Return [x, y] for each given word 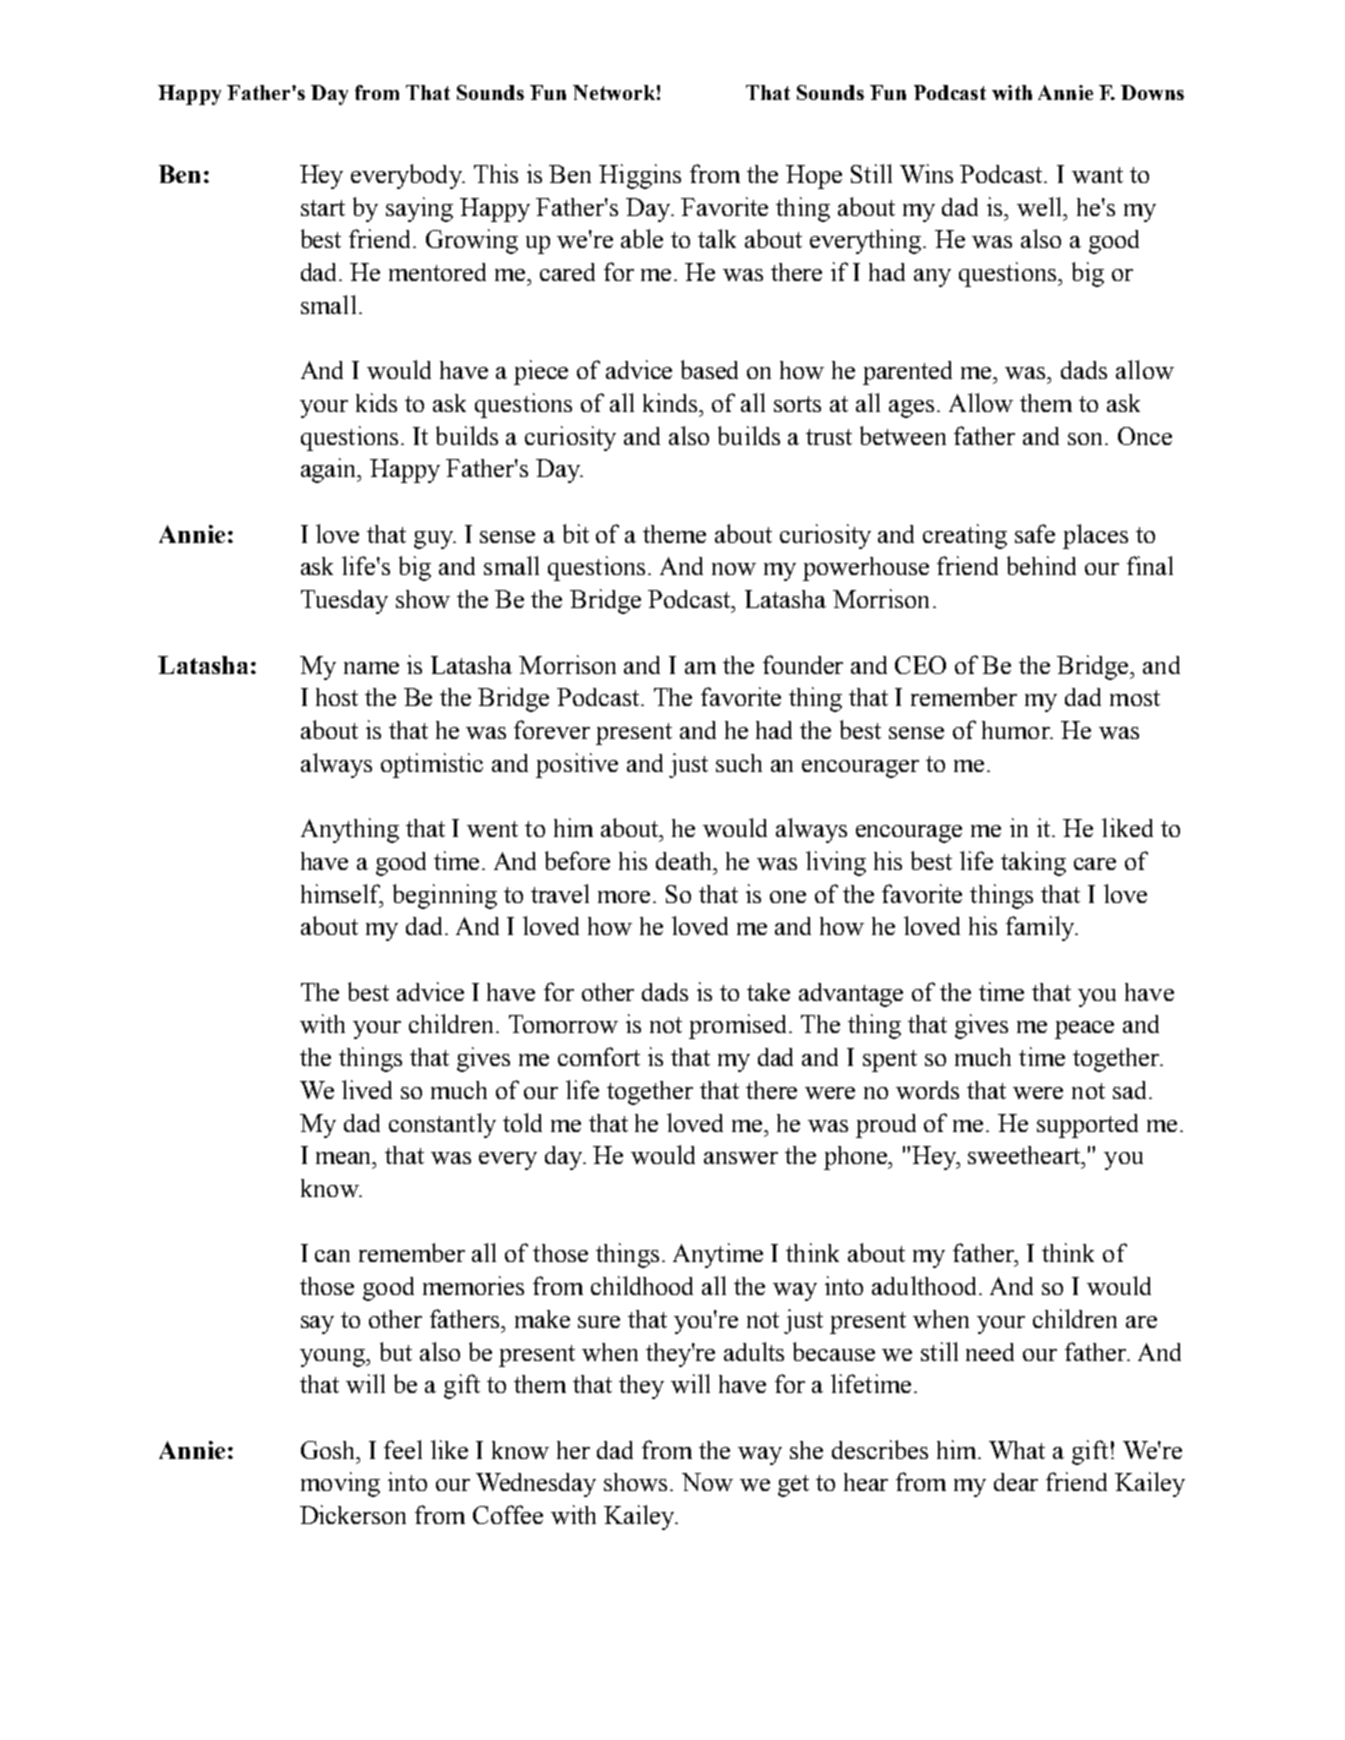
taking [1033, 863]
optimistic [432, 765]
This [496, 173]
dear [1016, 1482]
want [1097, 175]
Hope [814, 177]
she [806, 1450]
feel [403, 1449]
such [739, 763]
